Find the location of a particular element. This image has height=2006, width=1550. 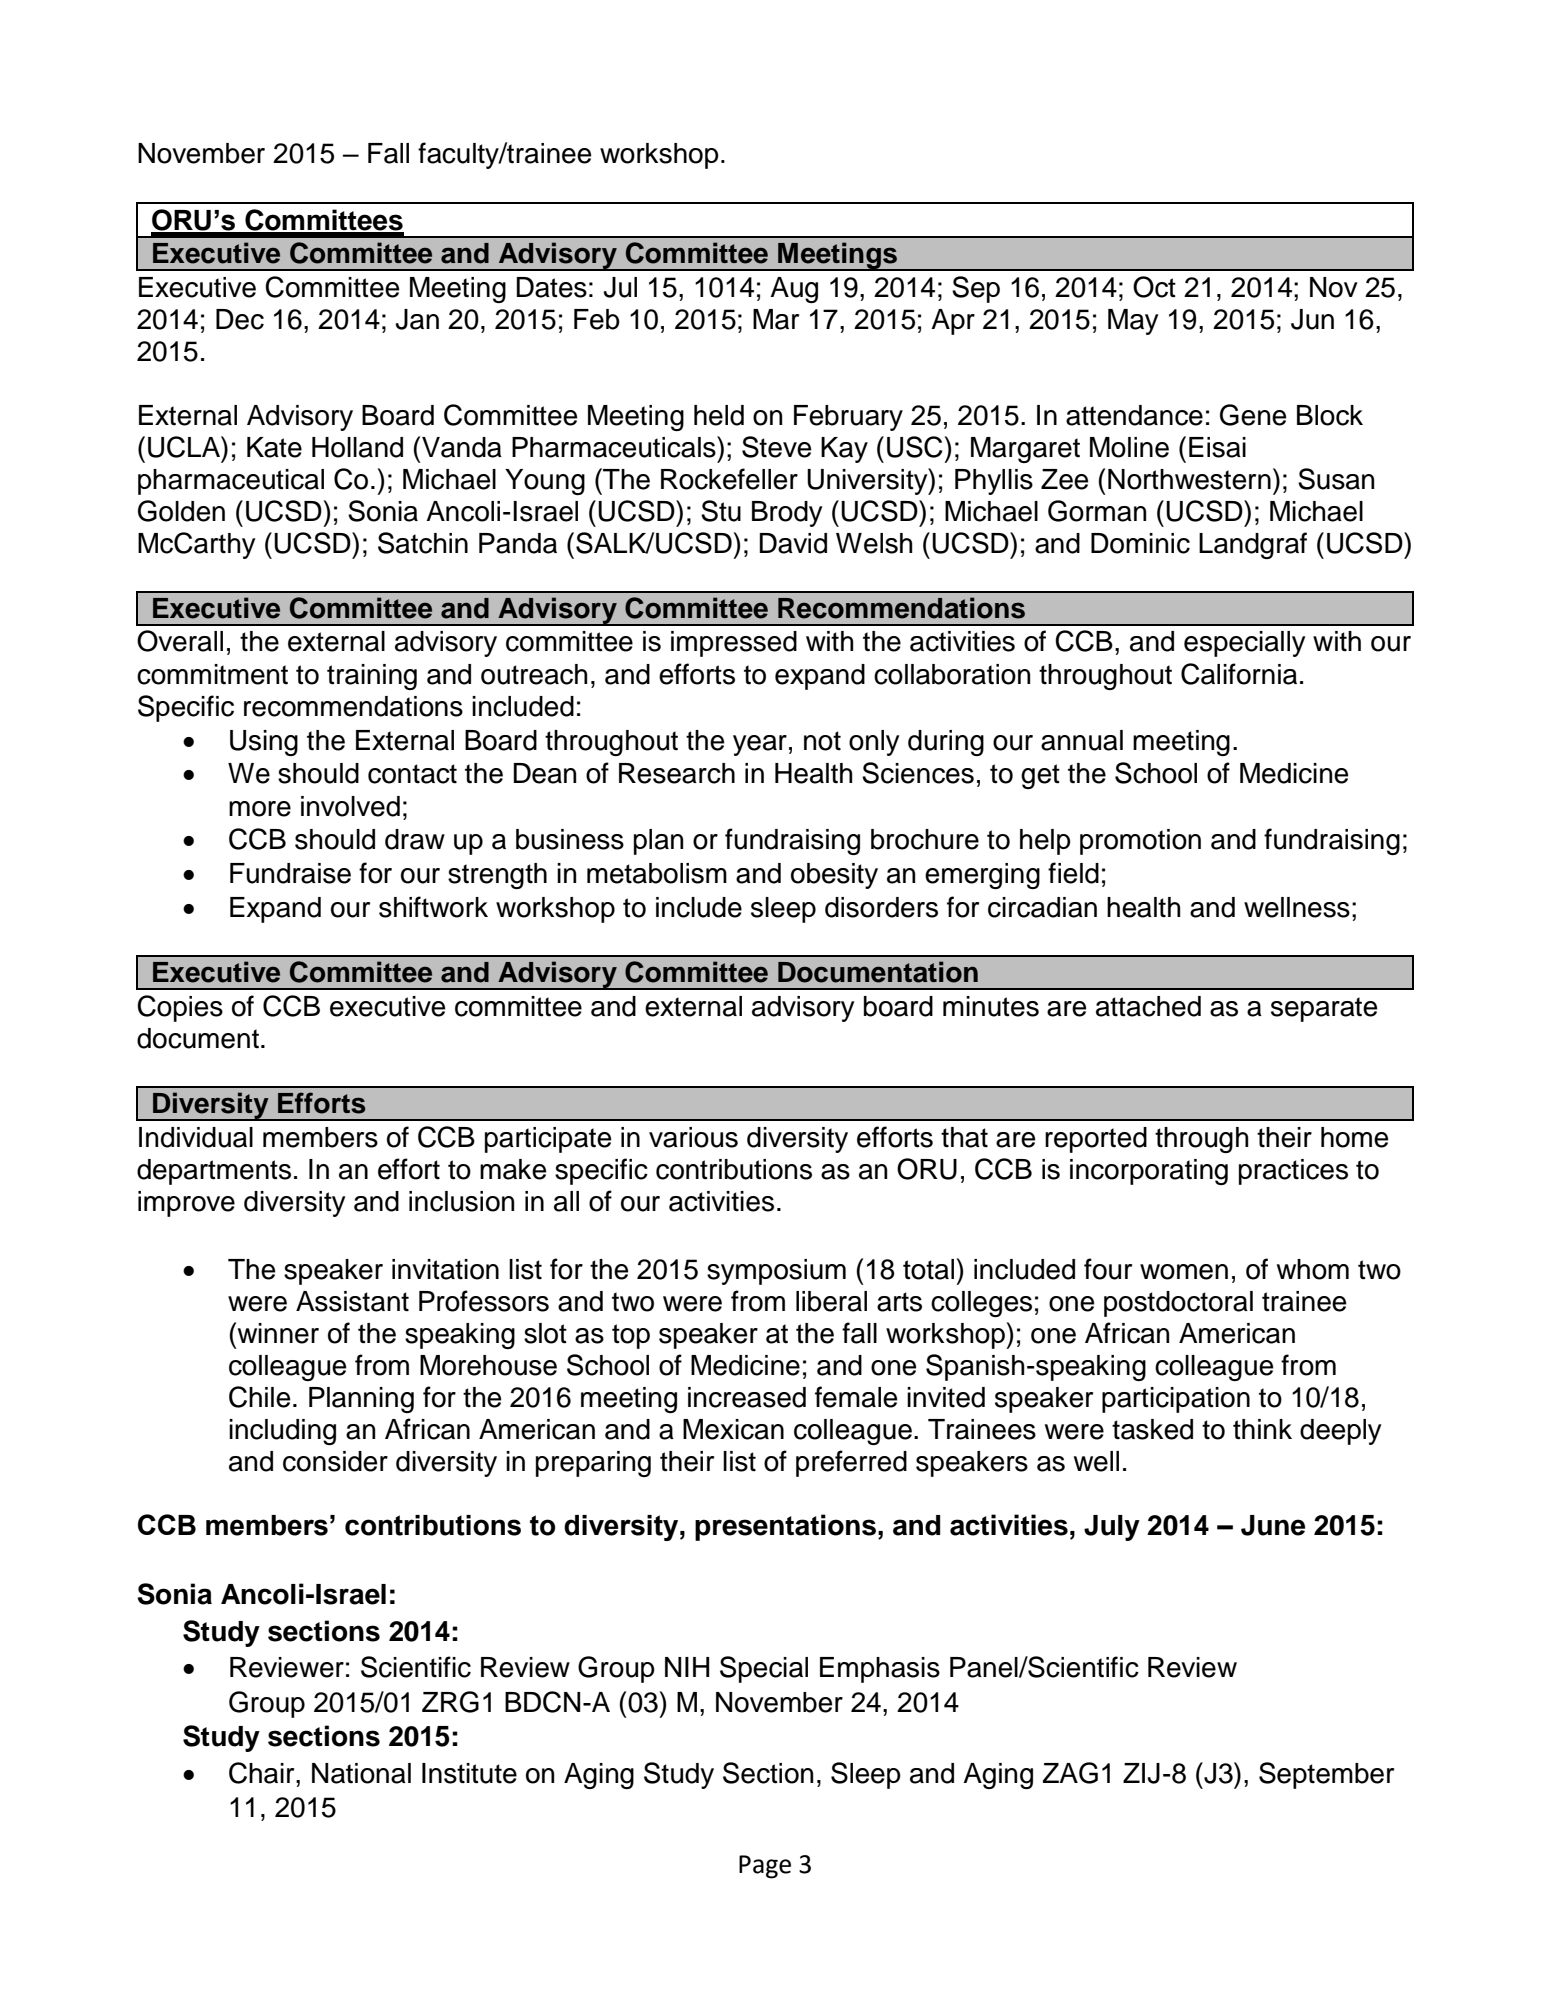

obesity is located at coordinates (834, 876).
